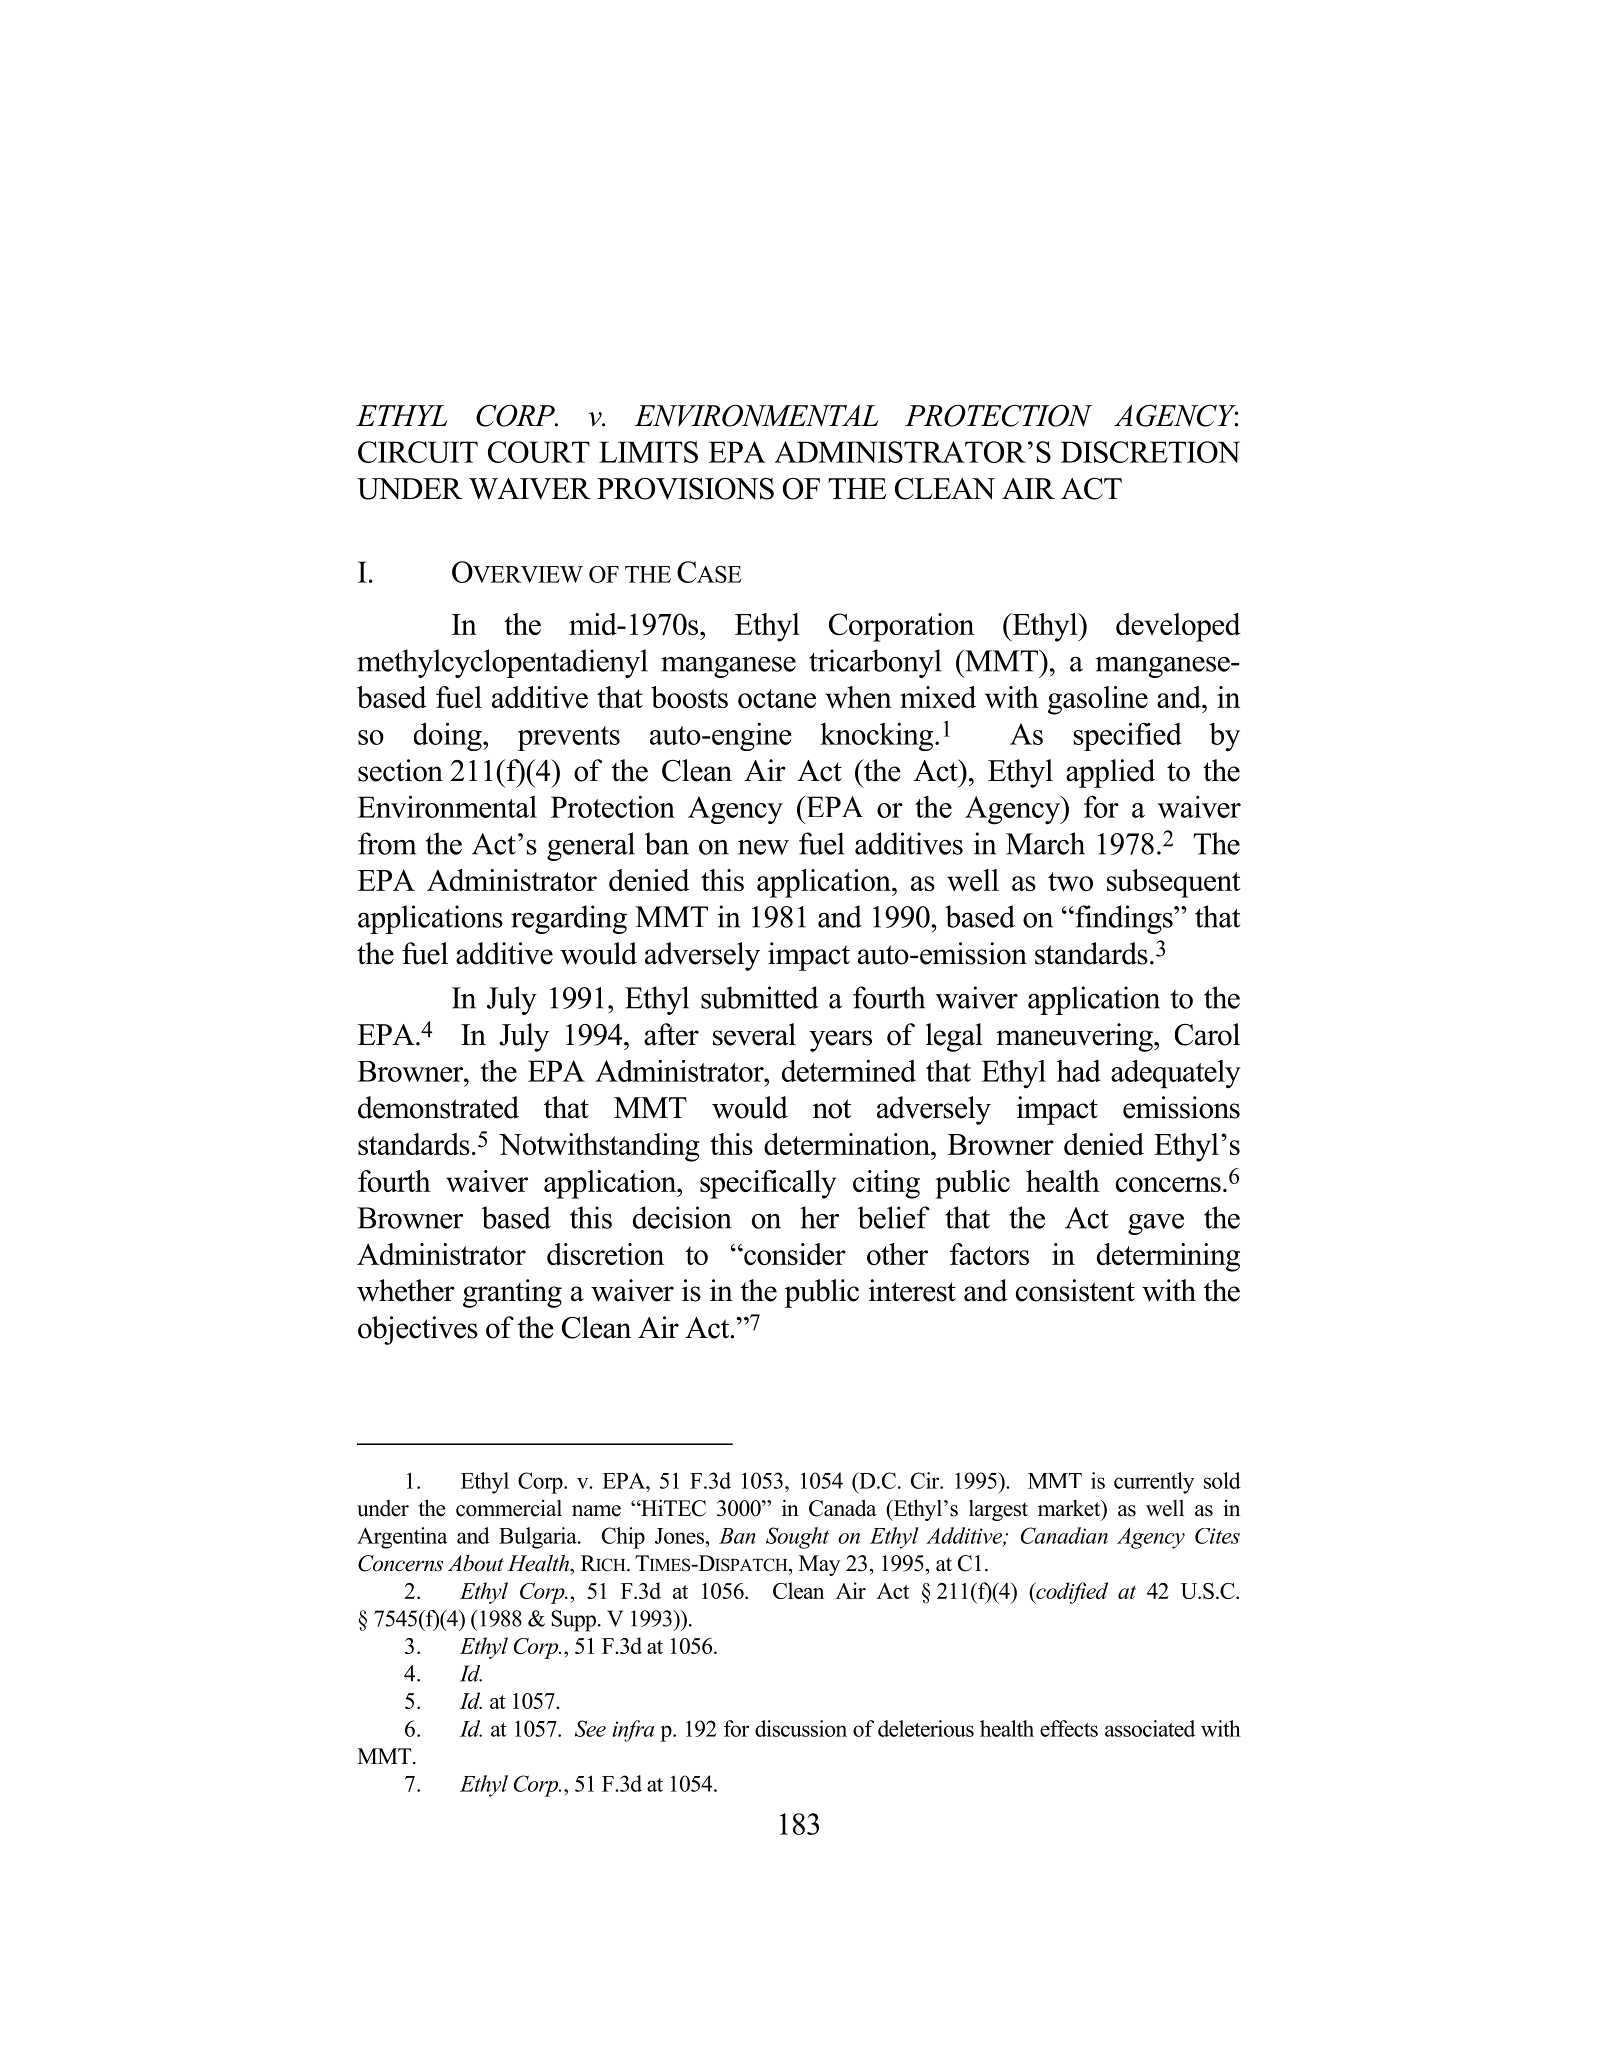  I want to click on COURT, so click(539, 452).
